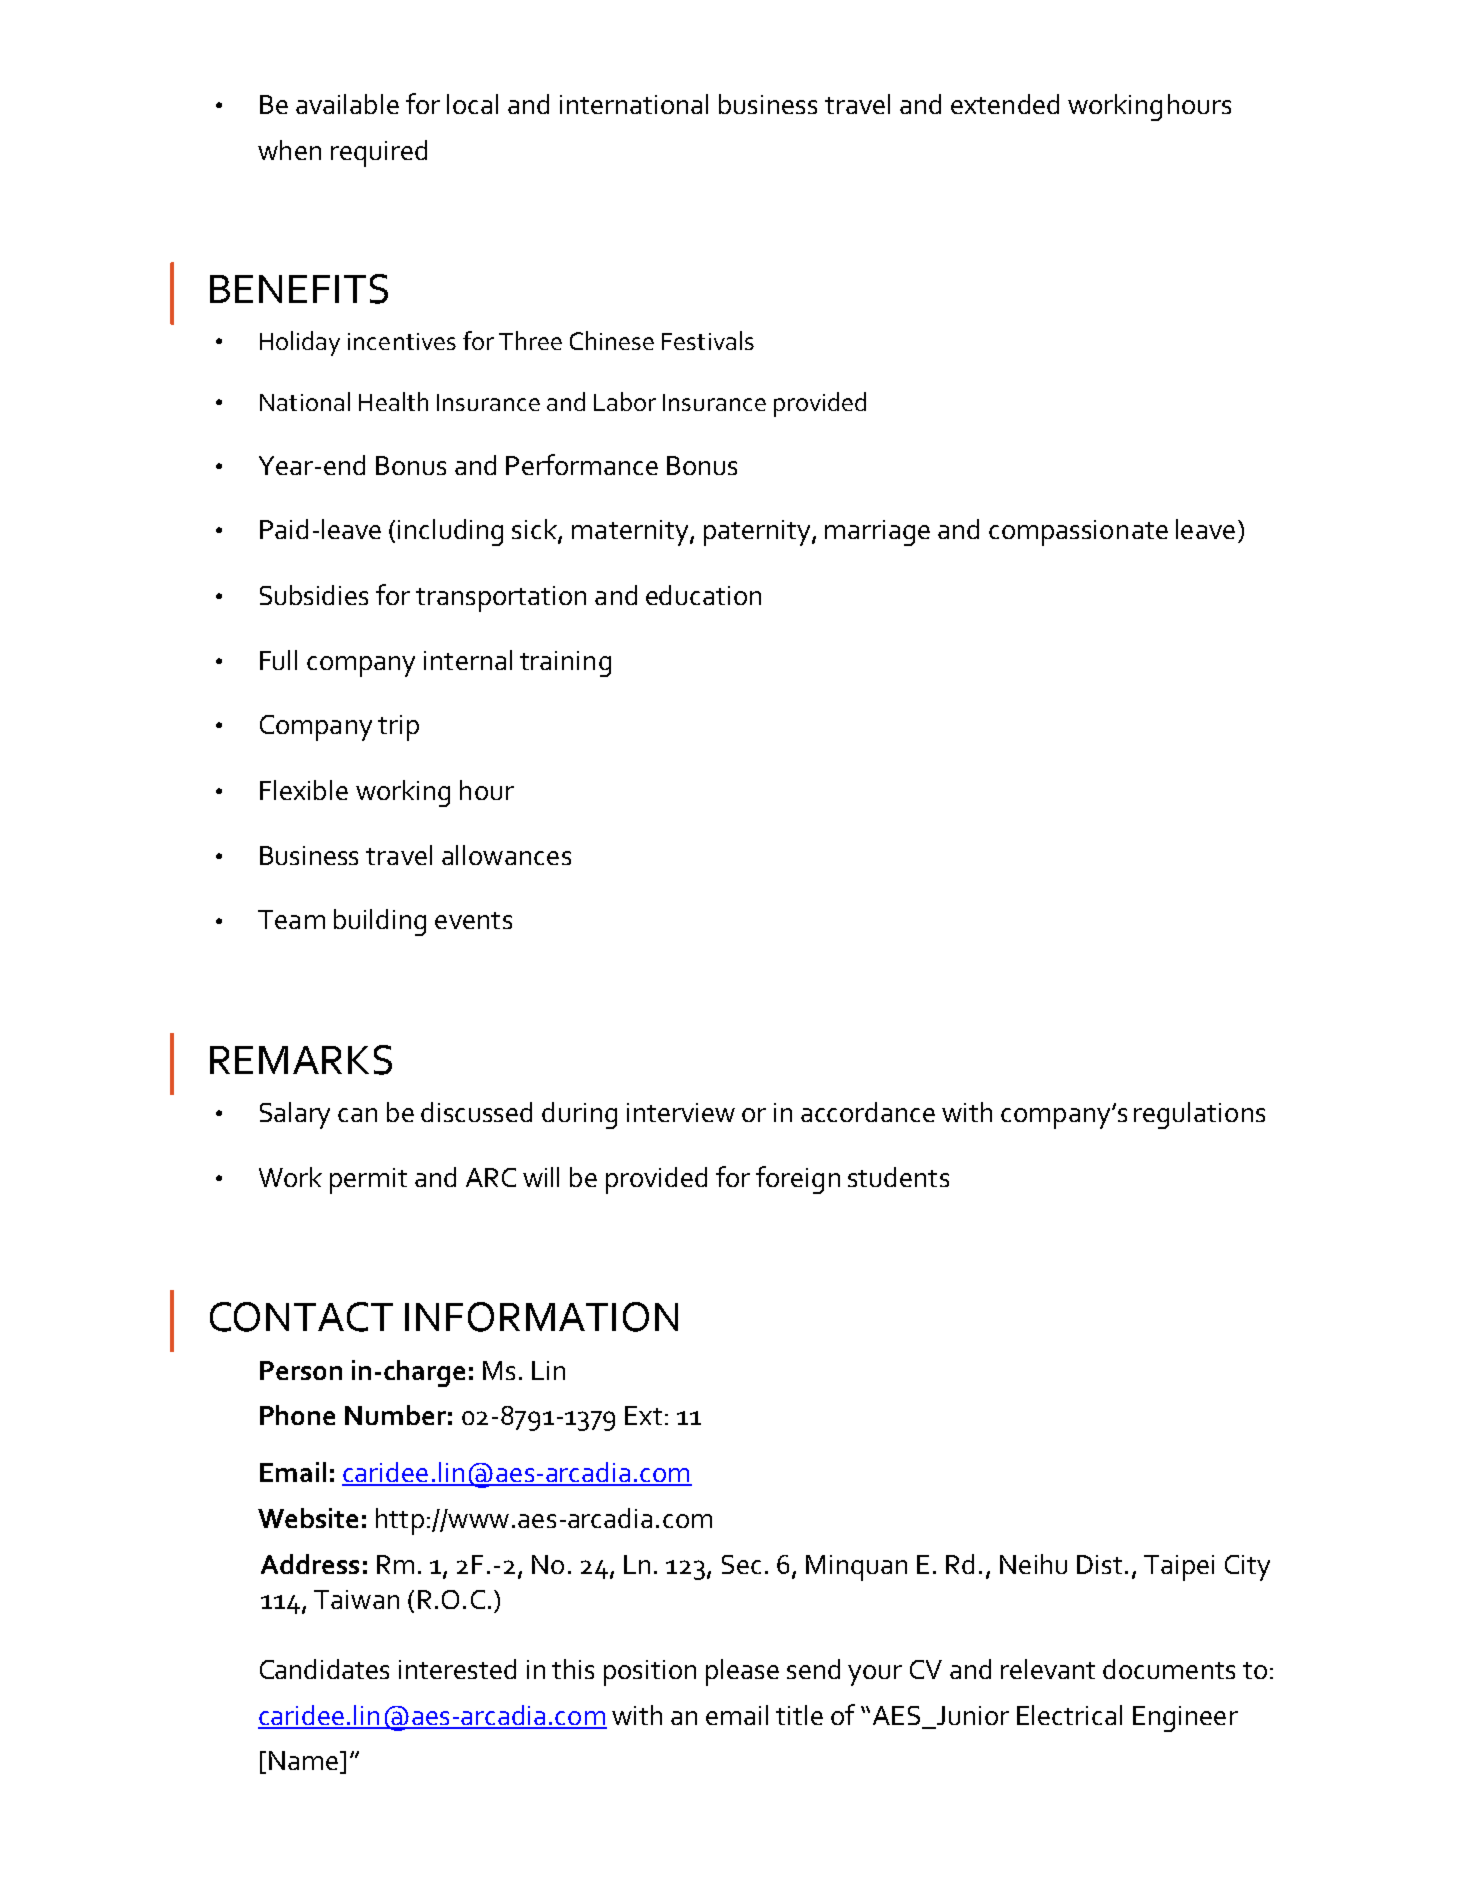  What do you see at coordinates (708, 340) in the page?
I see `Festivals` at bounding box center [708, 340].
